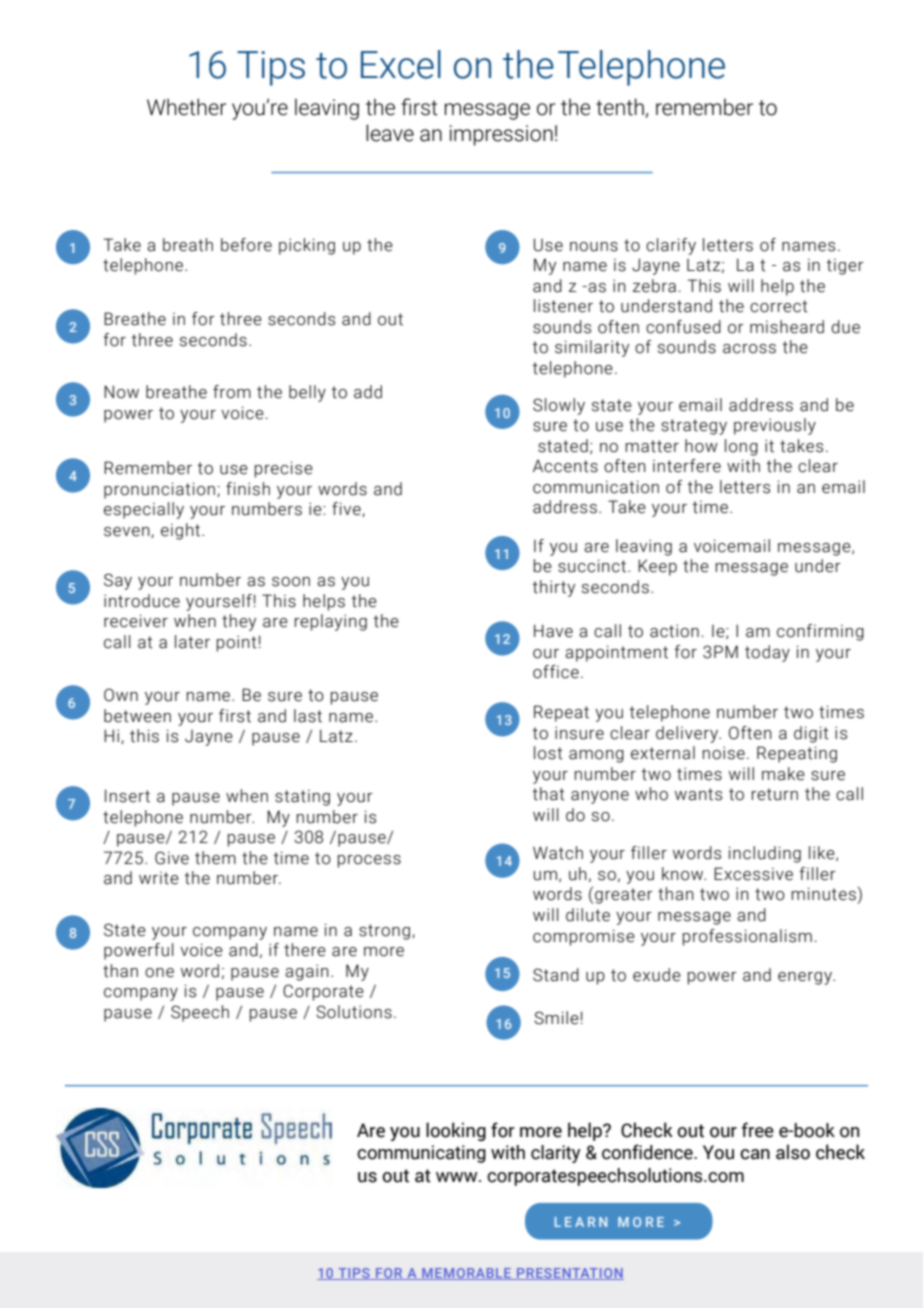  I want to click on long, so click(741, 447).
